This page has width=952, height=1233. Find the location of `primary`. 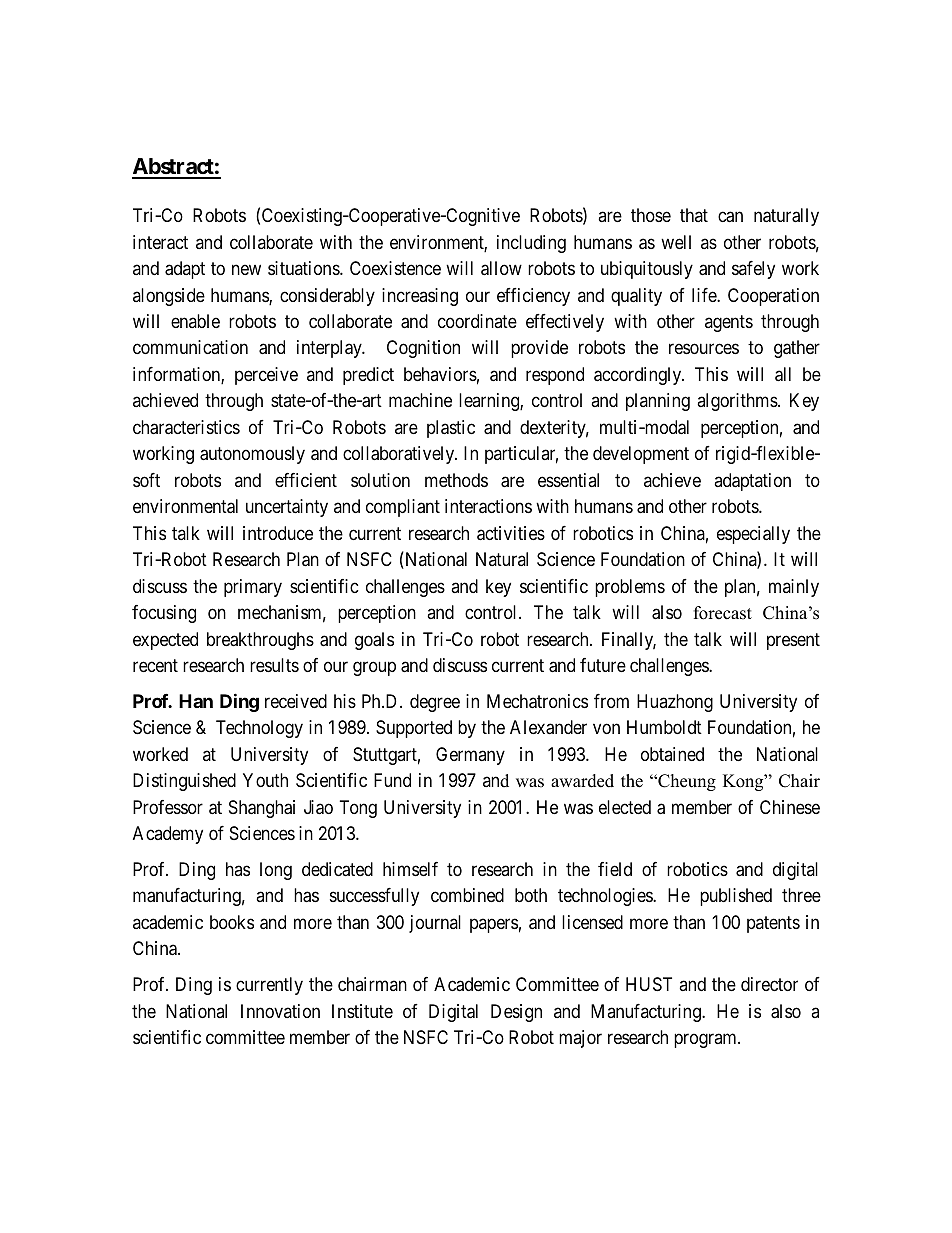

primary is located at coordinates (253, 588).
